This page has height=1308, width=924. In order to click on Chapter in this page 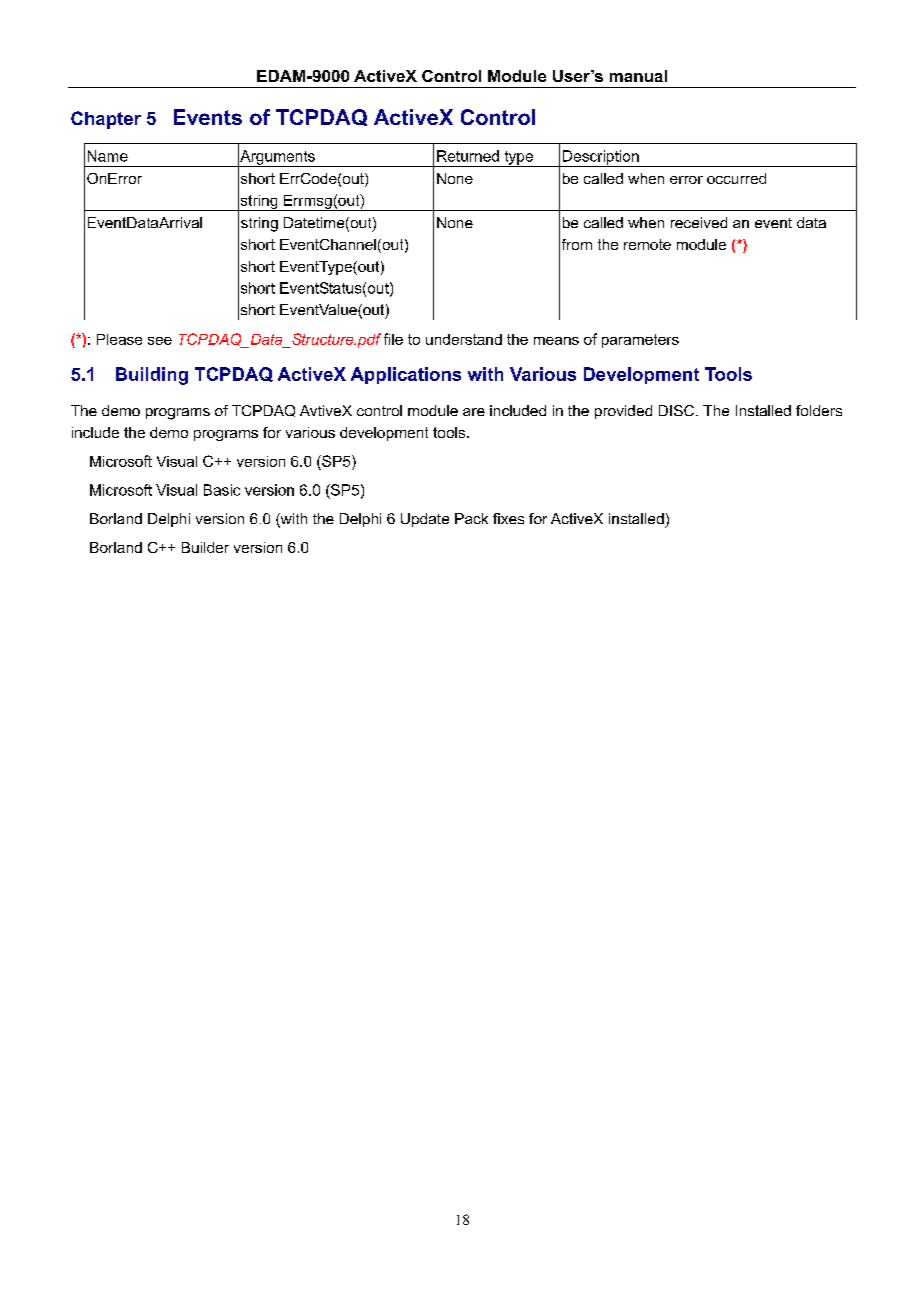, I will do `click(106, 120)`.
